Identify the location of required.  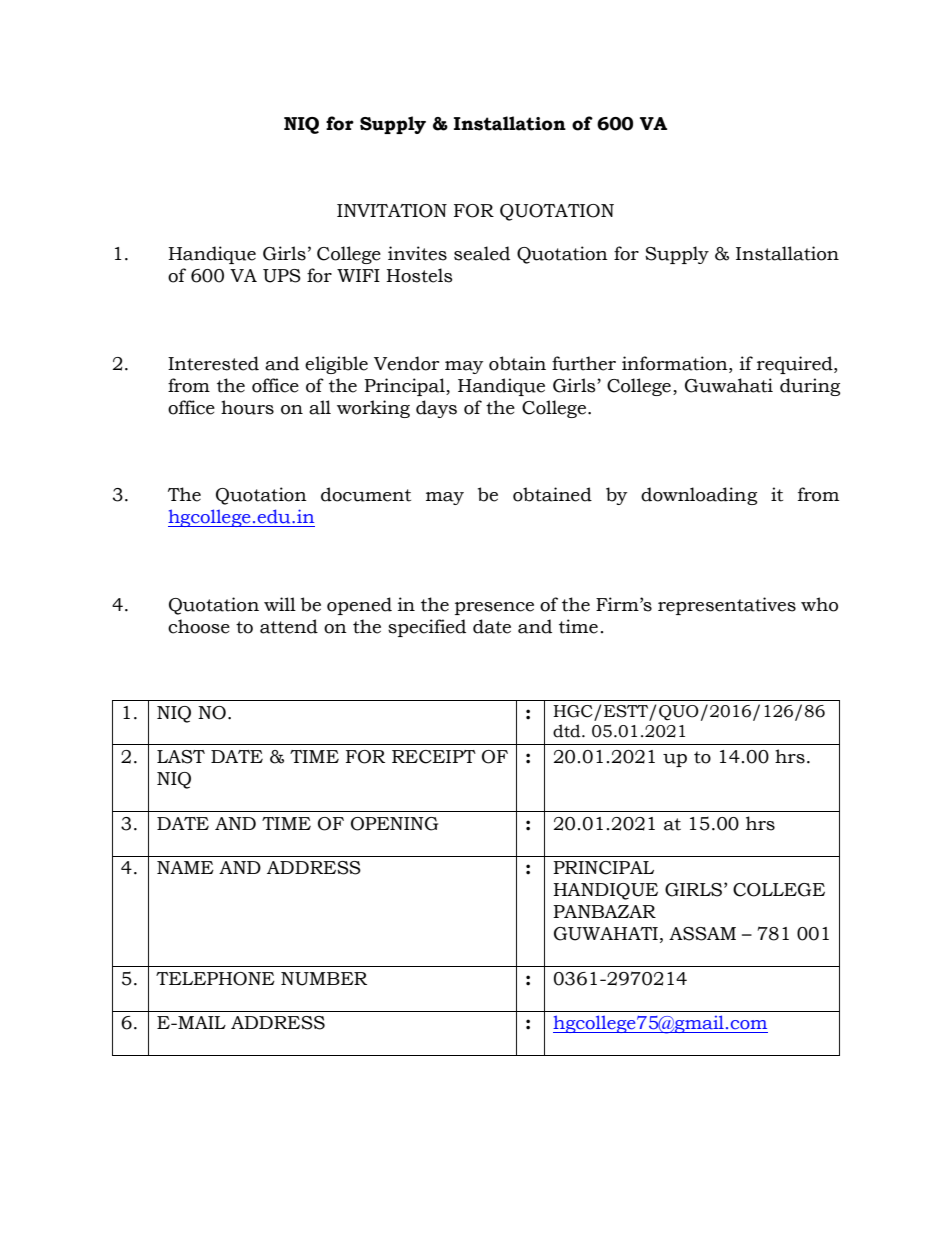
(796, 365).
